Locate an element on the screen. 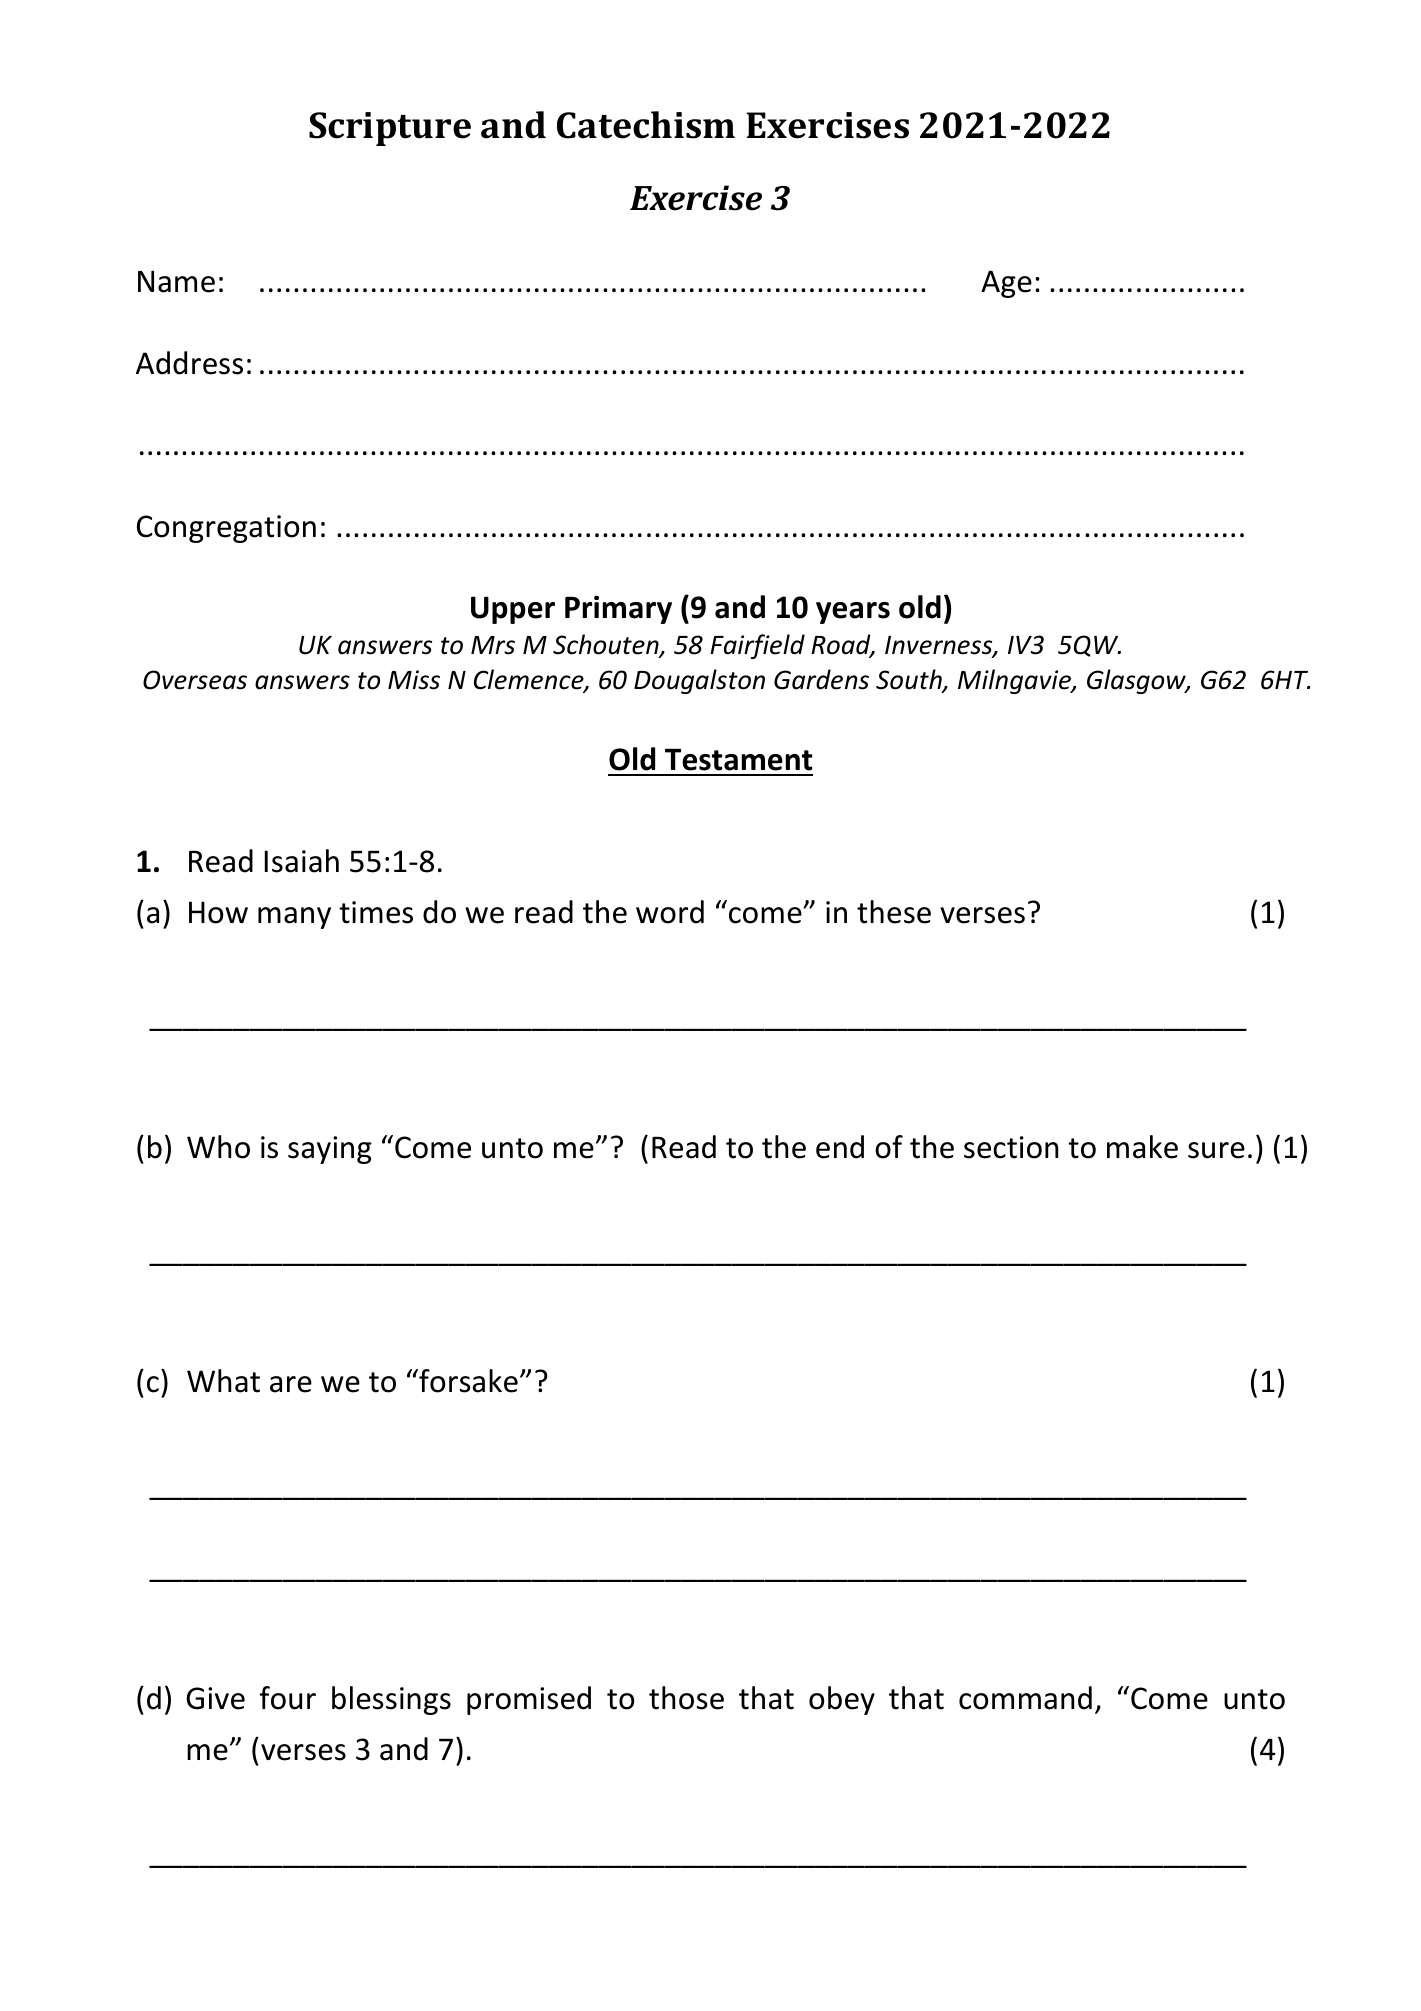 Image resolution: width=1421 pixels, height=2011 pixels. years is located at coordinates (853, 613).
